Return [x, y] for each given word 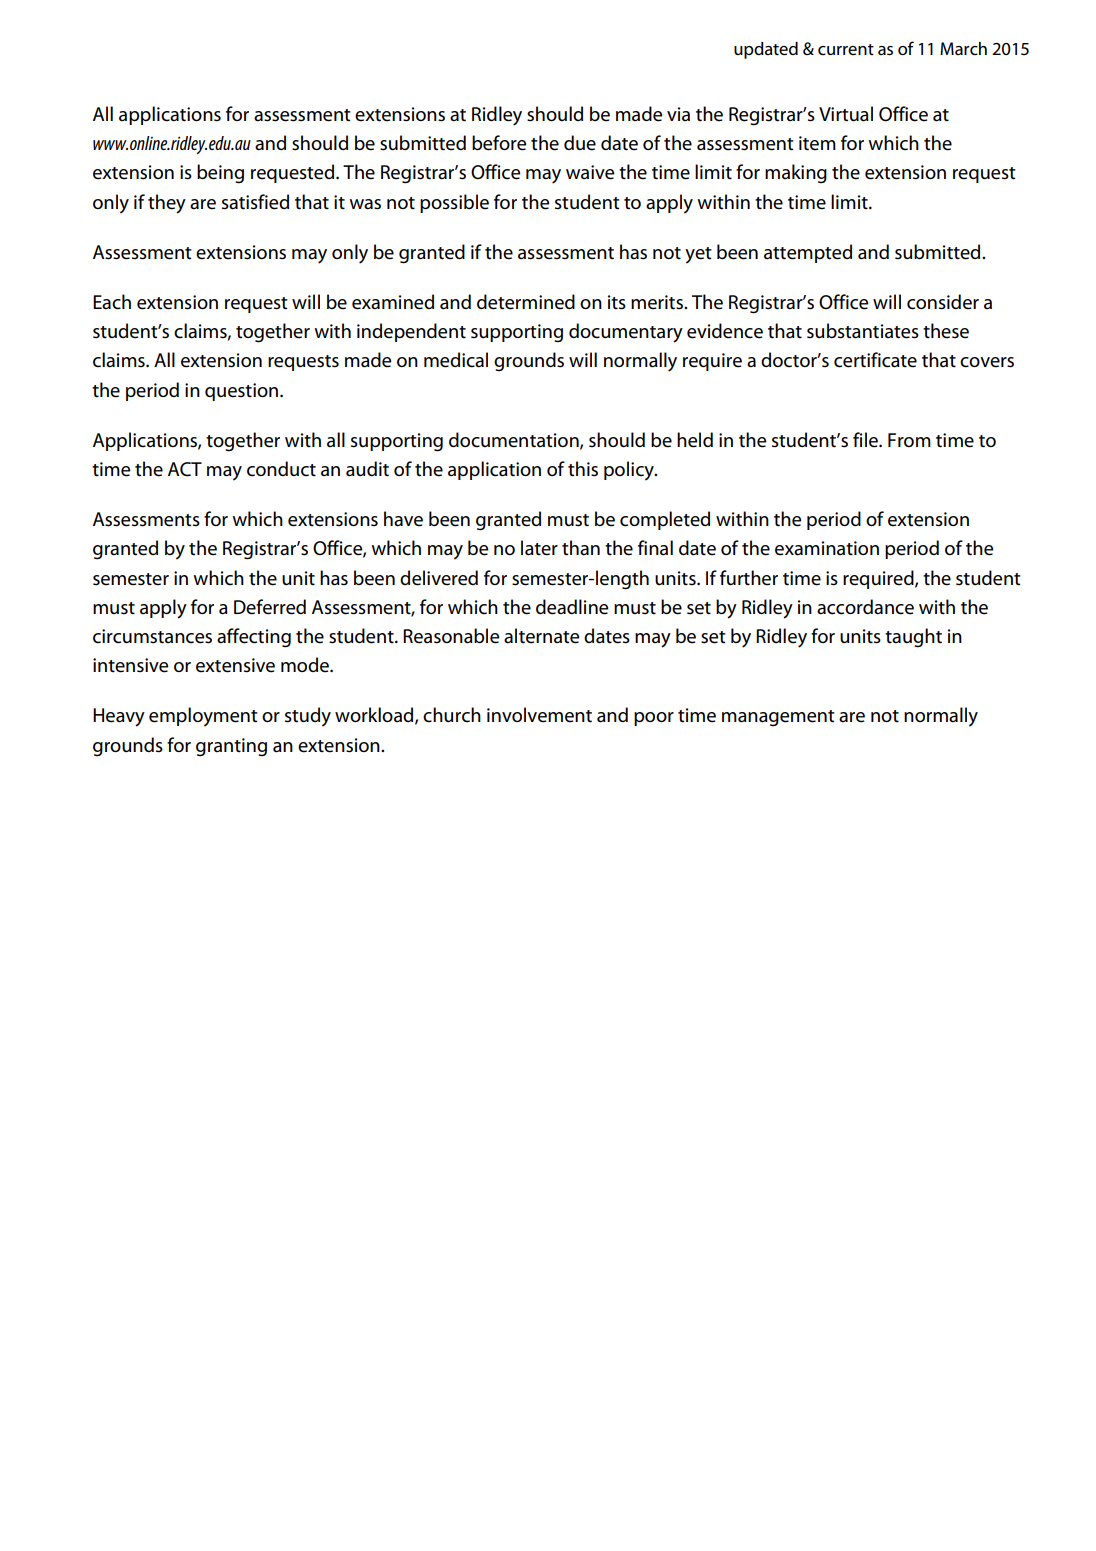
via [678, 114]
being [220, 174]
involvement [539, 715]
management [778, 718]
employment [203, 717]
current [846, 50]
